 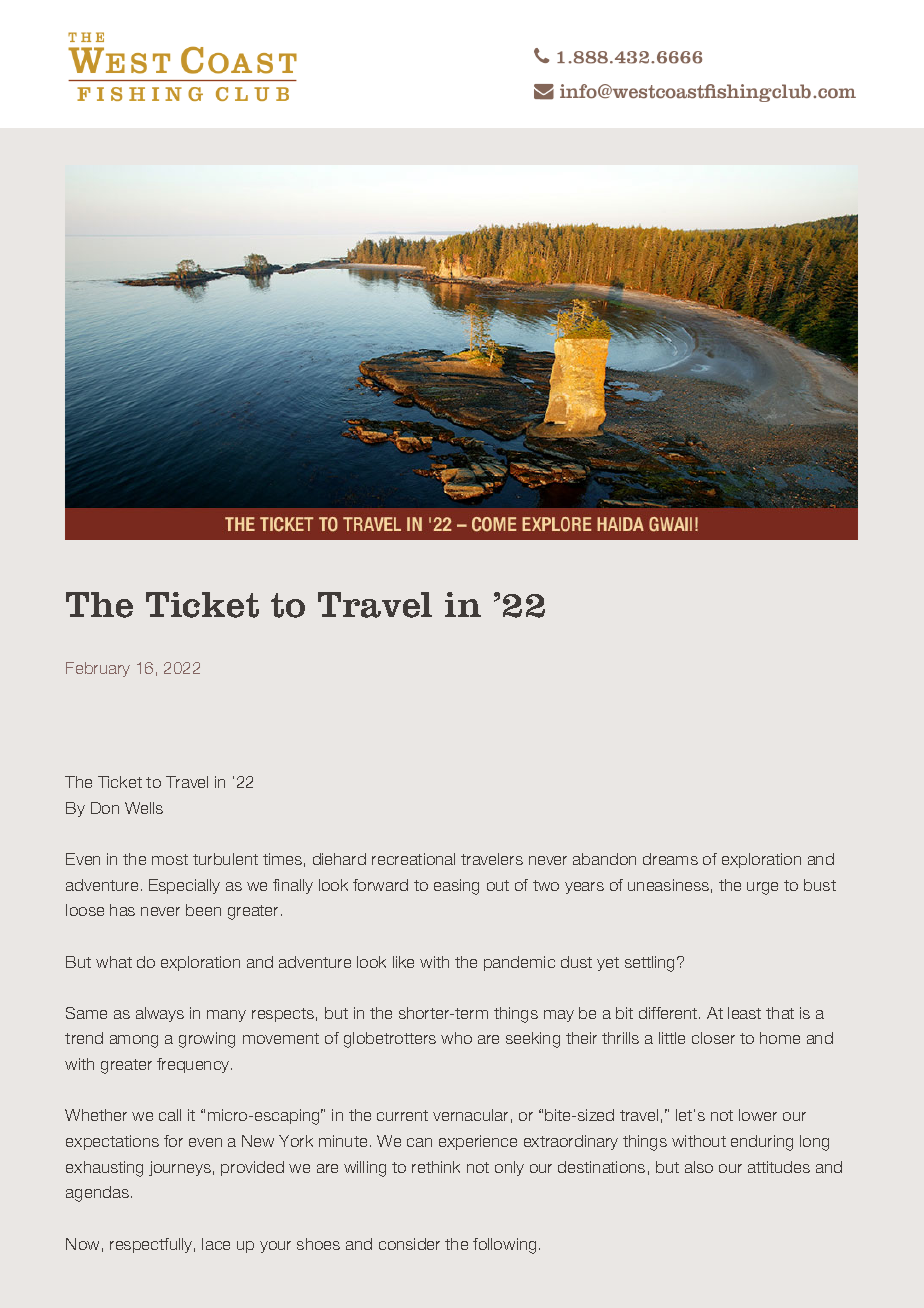 I want to click on Wells, so click(x=144, y=808).
